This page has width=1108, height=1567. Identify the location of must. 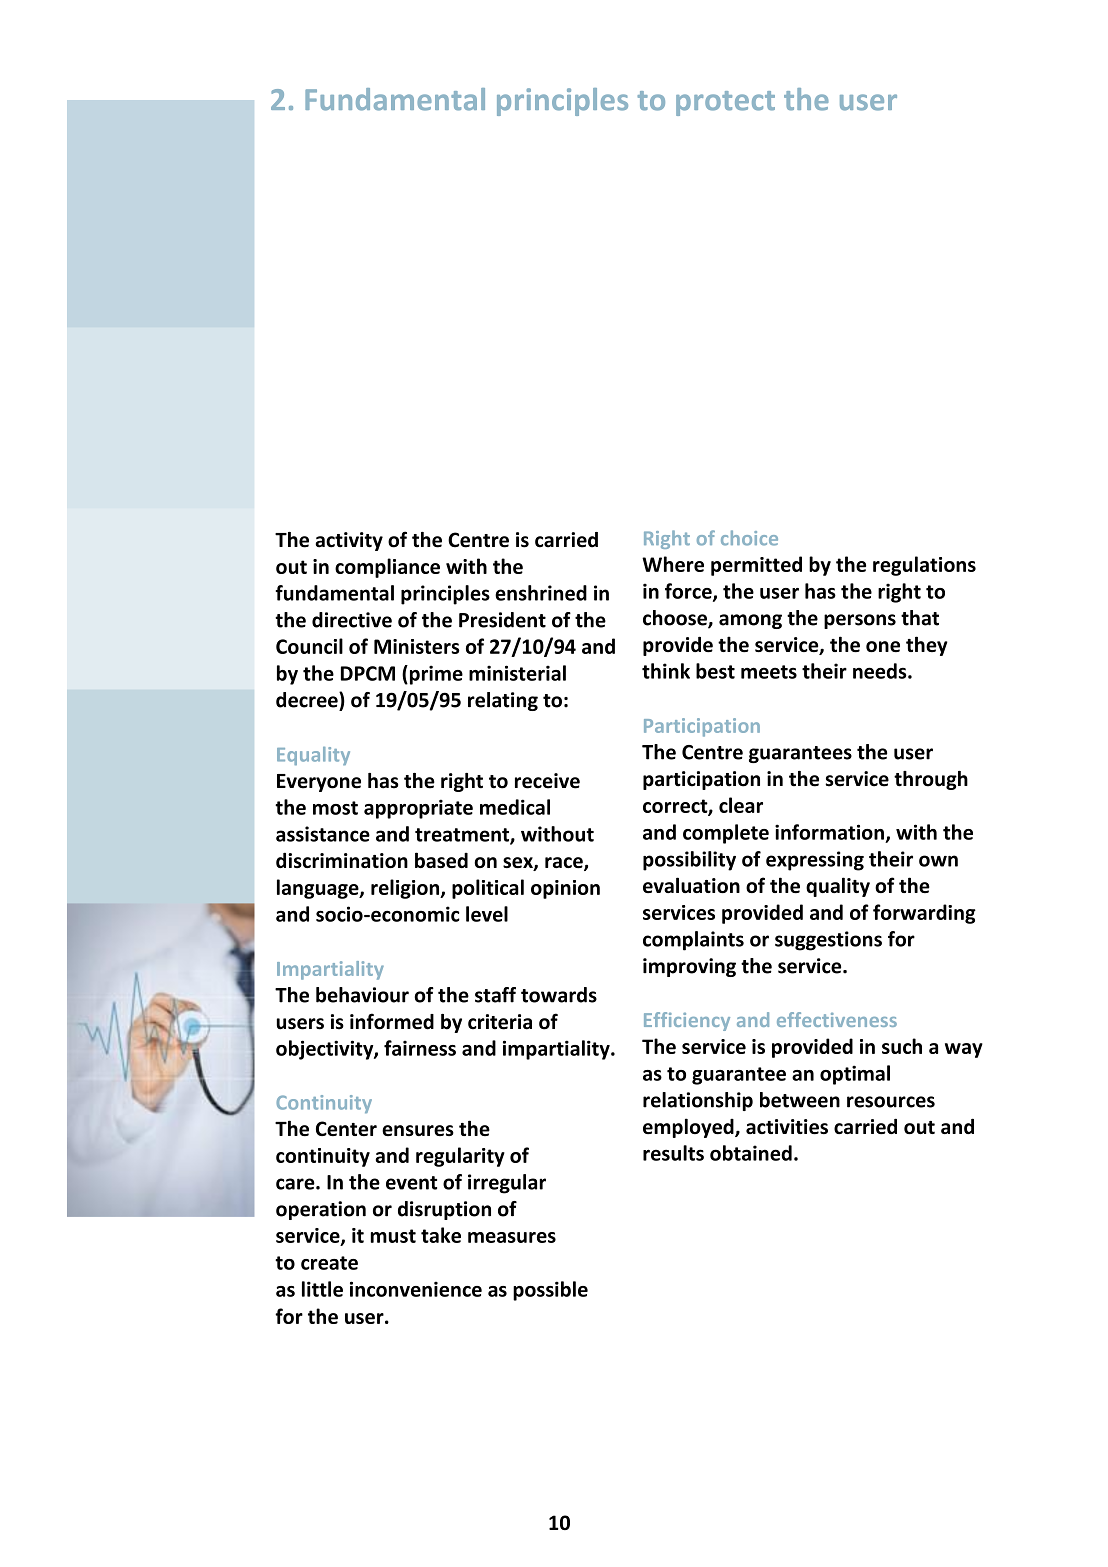
(393, 1236).
